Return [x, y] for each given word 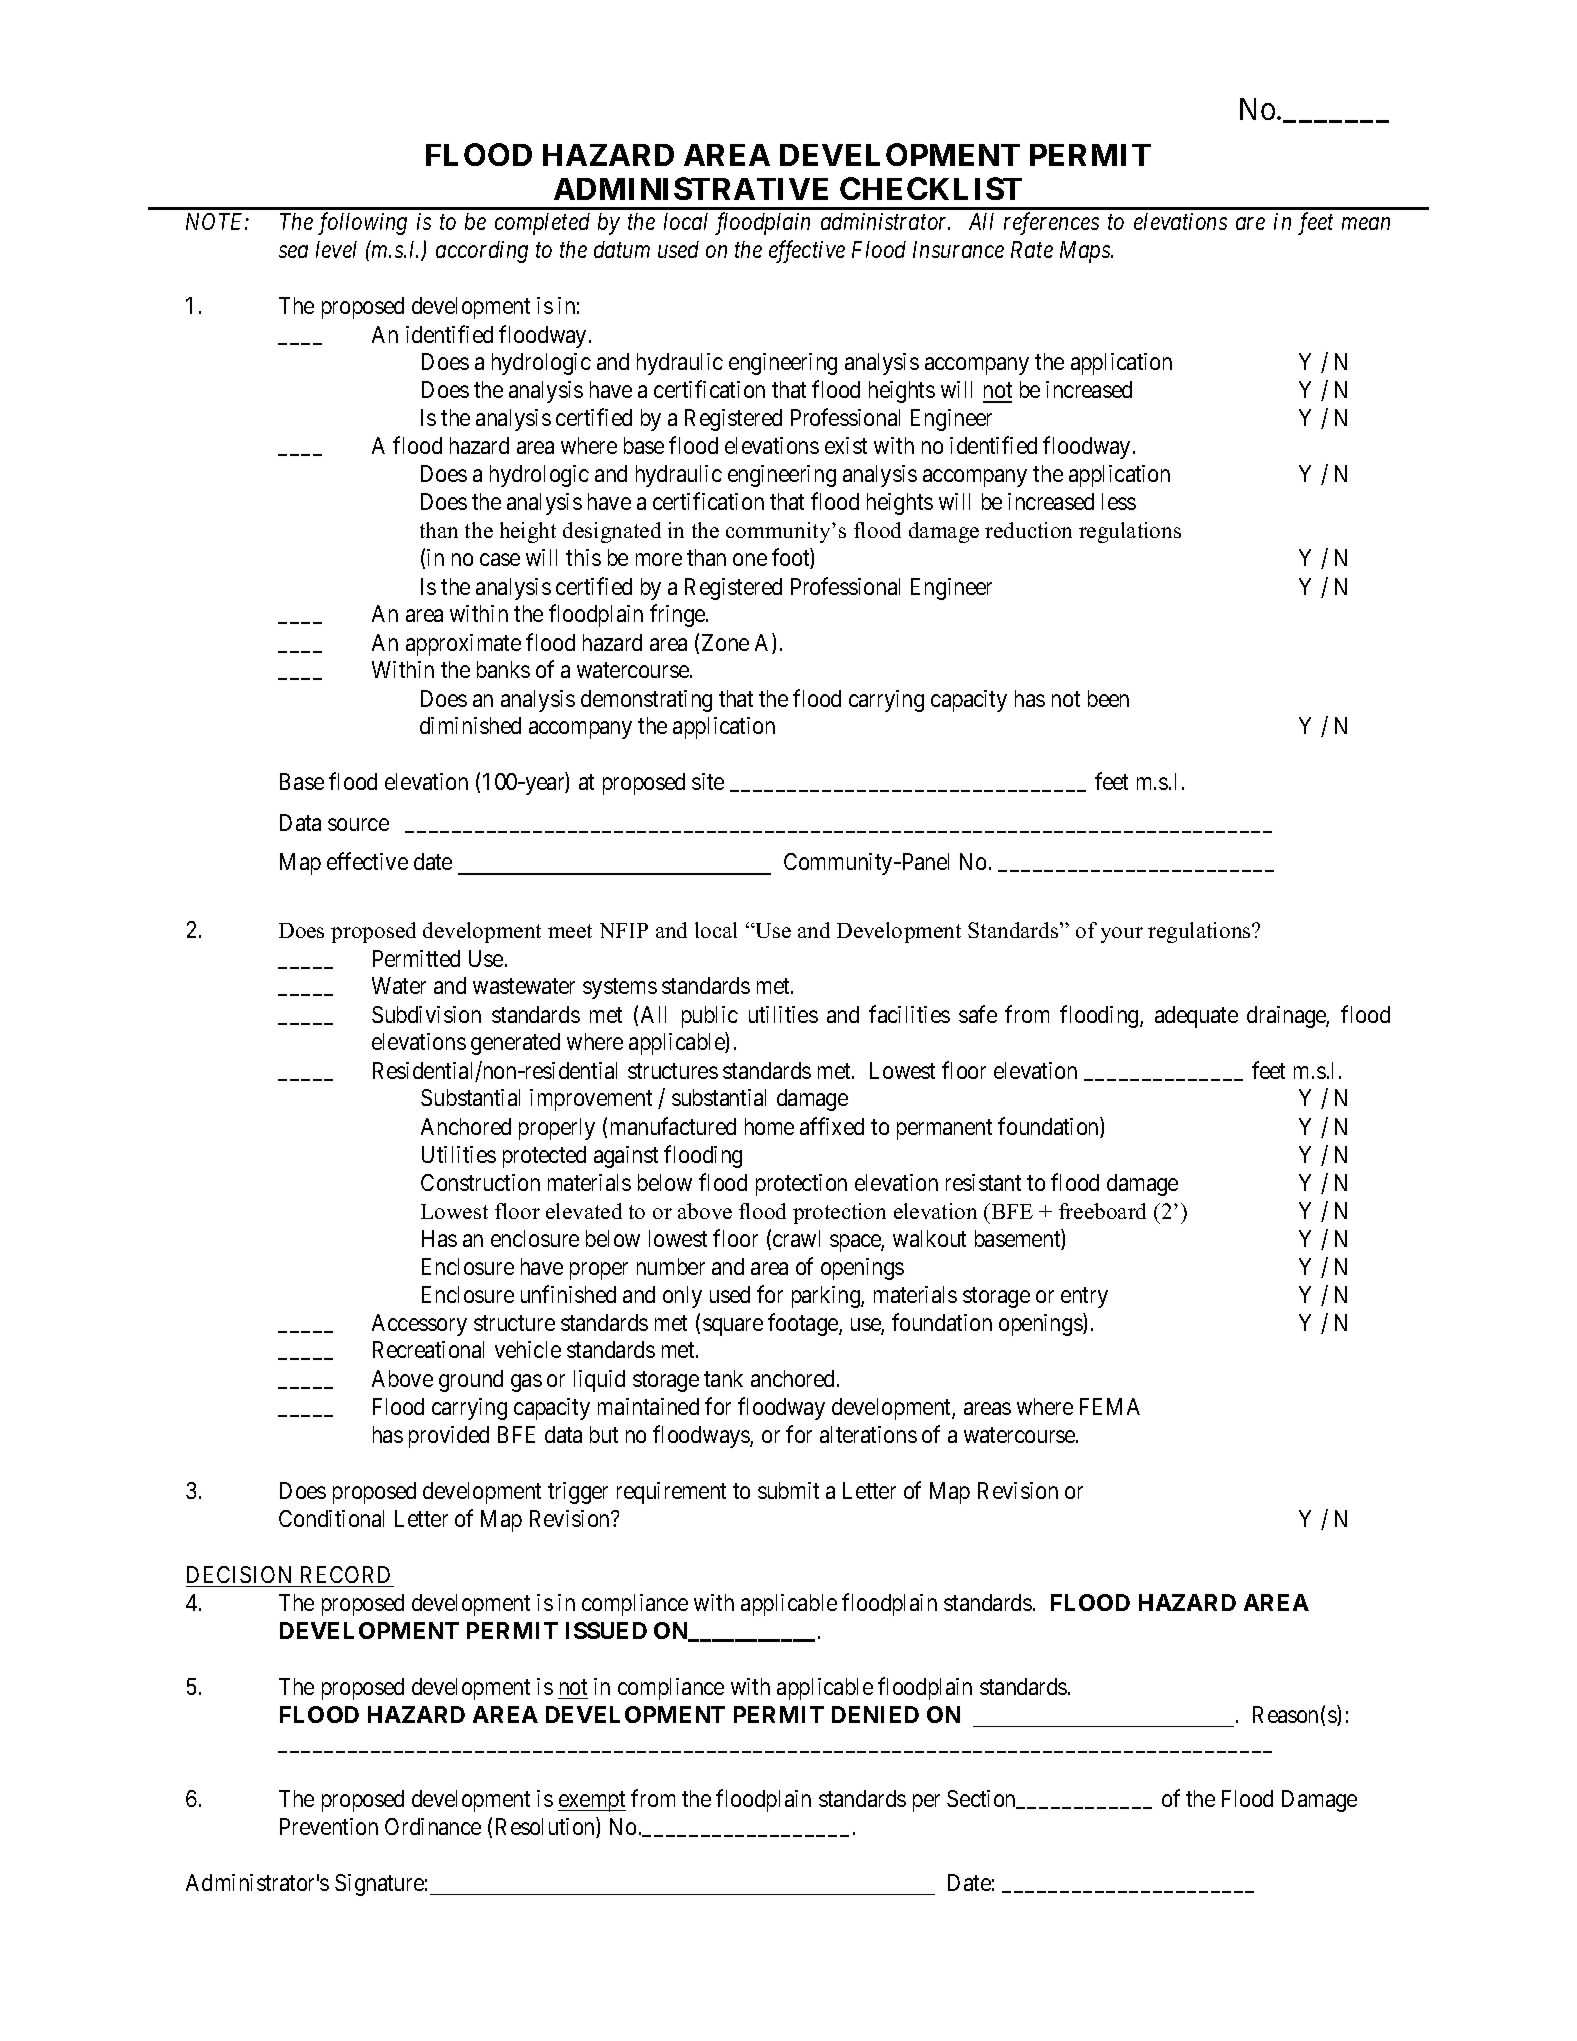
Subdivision [426, 1014]
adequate [1196, 1017]
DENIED [875, 1714]
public [710, 1017]
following [362, 223]
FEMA [1110, 1406]
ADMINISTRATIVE [691, 188]
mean [1366, 224]
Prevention [329, 1826]
